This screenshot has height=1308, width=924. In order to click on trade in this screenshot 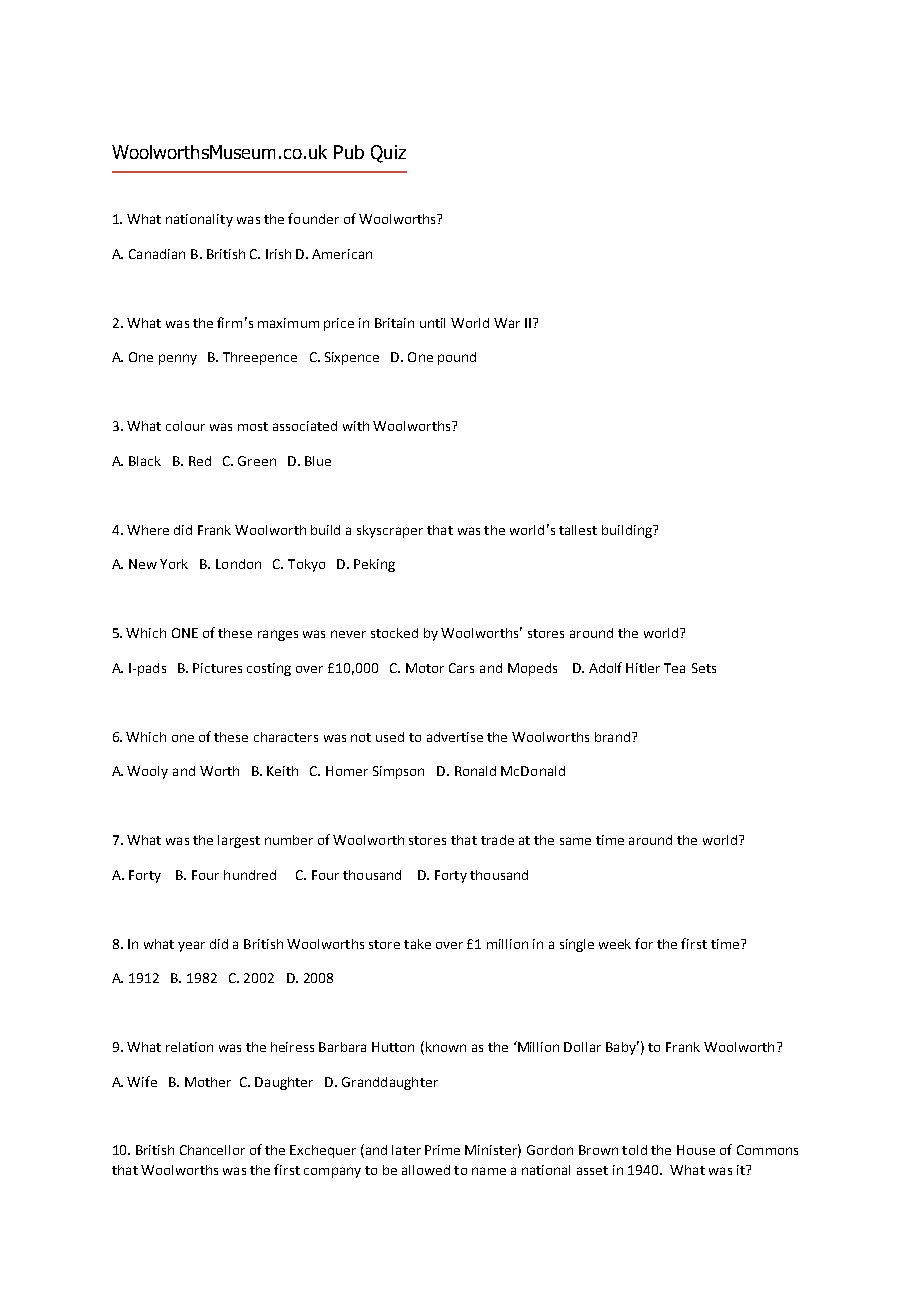, I will do `click(497, 840)`.
